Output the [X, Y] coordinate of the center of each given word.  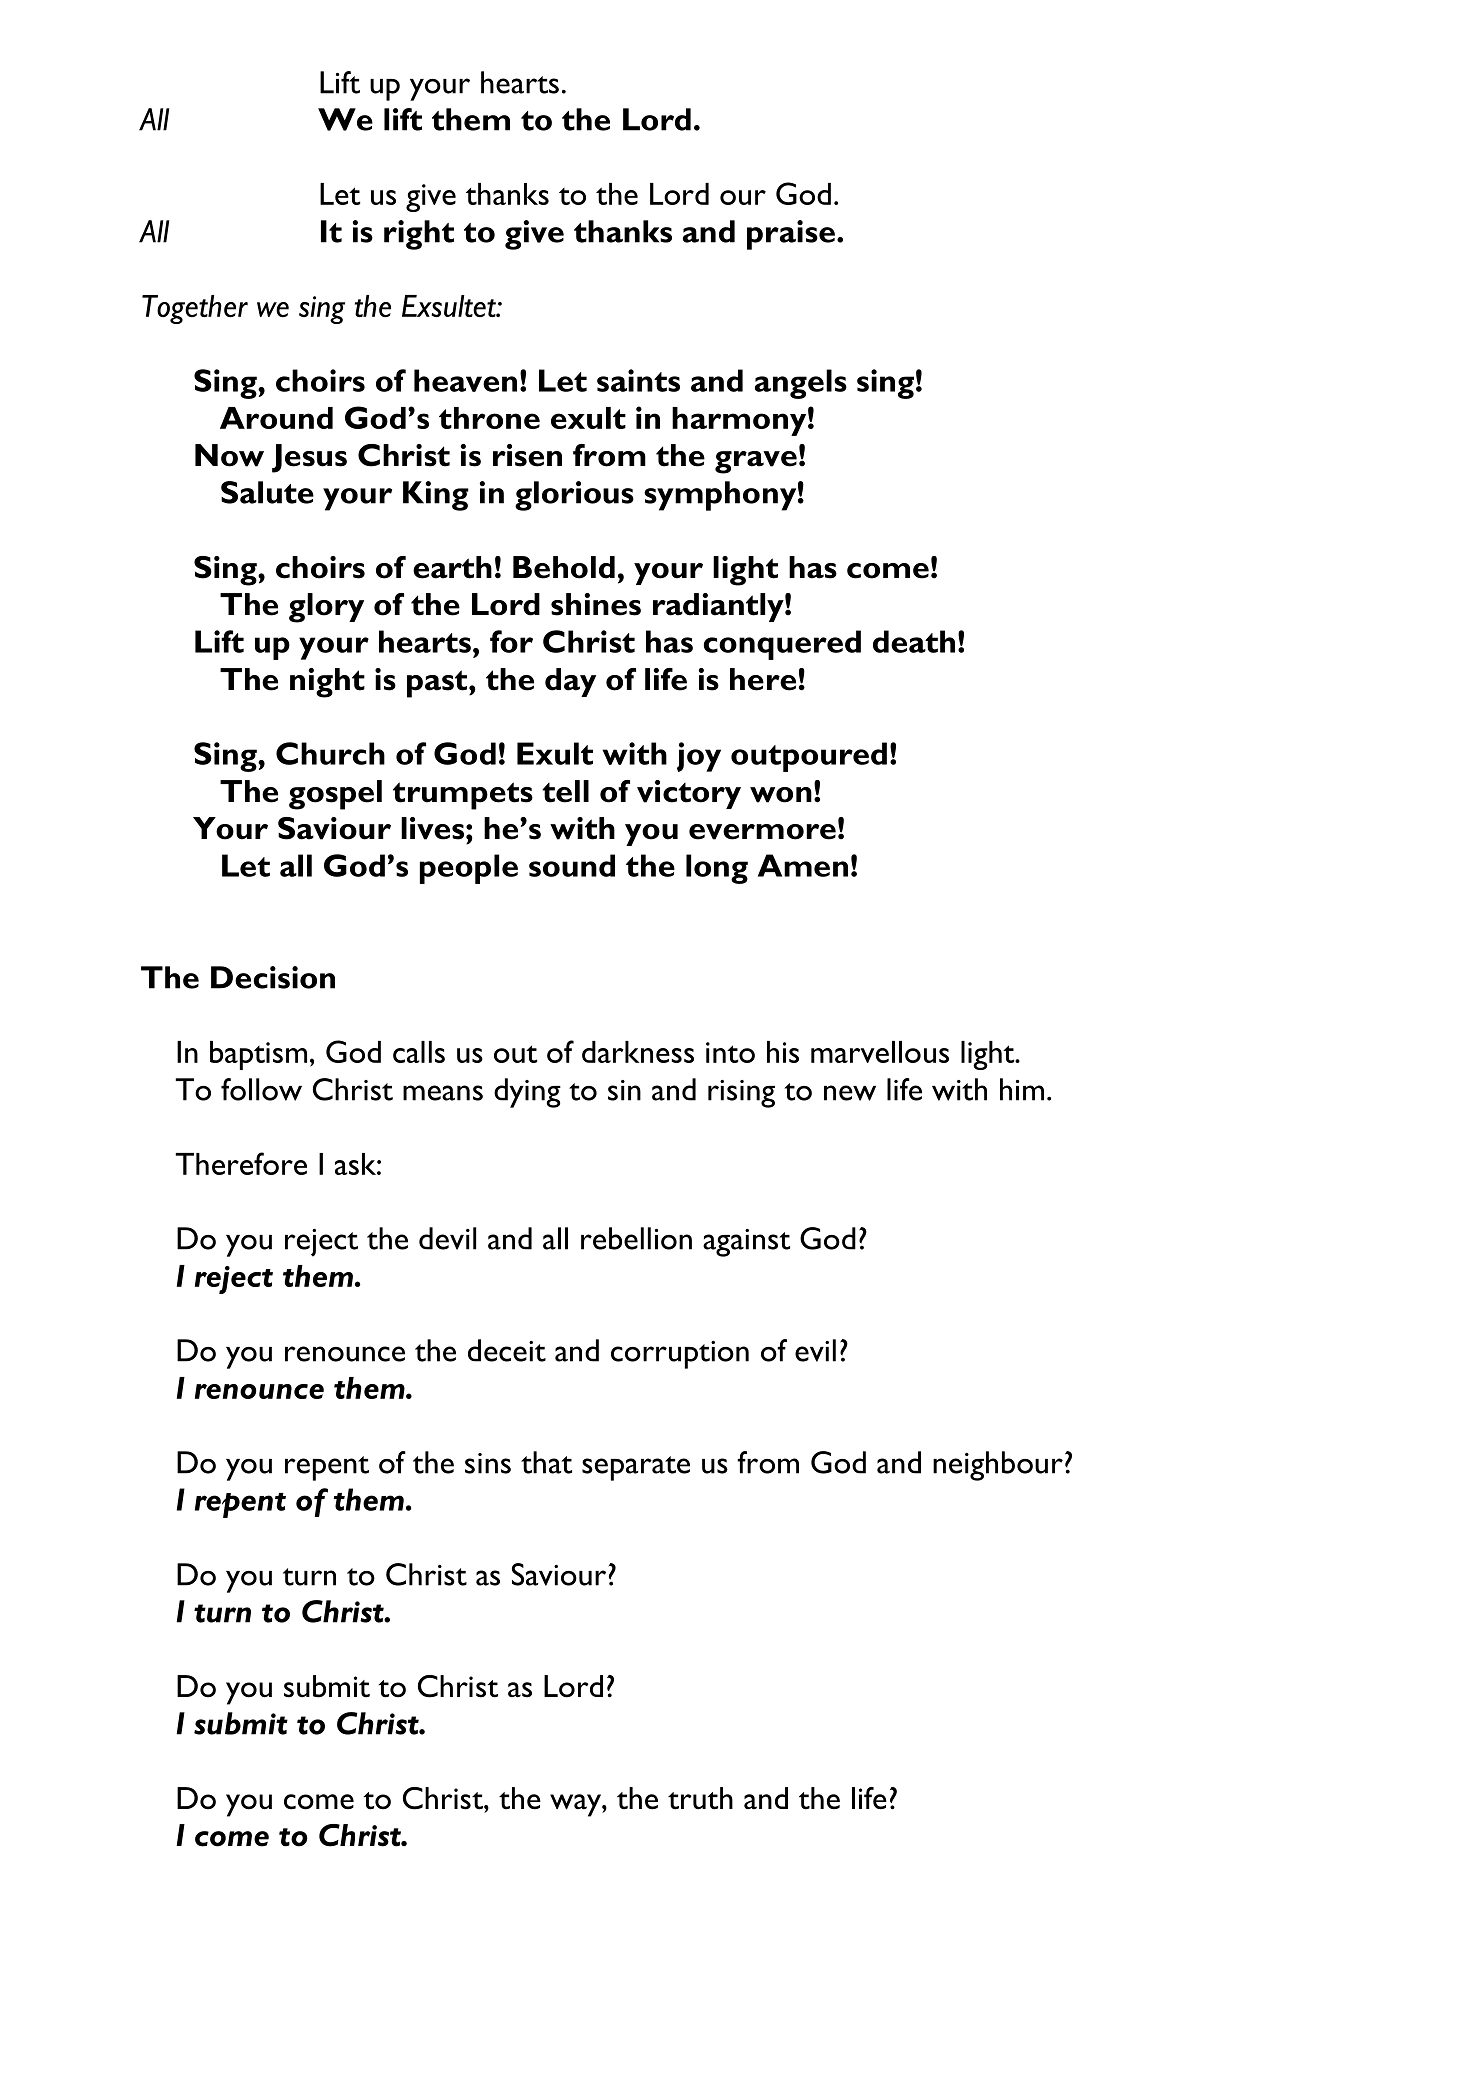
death [914, 641]
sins [488, 1463]
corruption [680, 1355]
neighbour [998, 1466]
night [327, 683]
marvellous [880, 1052]
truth [700, 1798]
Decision [273, 977]
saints [638, 380]
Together [195, 309]
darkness [638, 1052]
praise [791, 235]
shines [596, 604]
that [546, 1462]
